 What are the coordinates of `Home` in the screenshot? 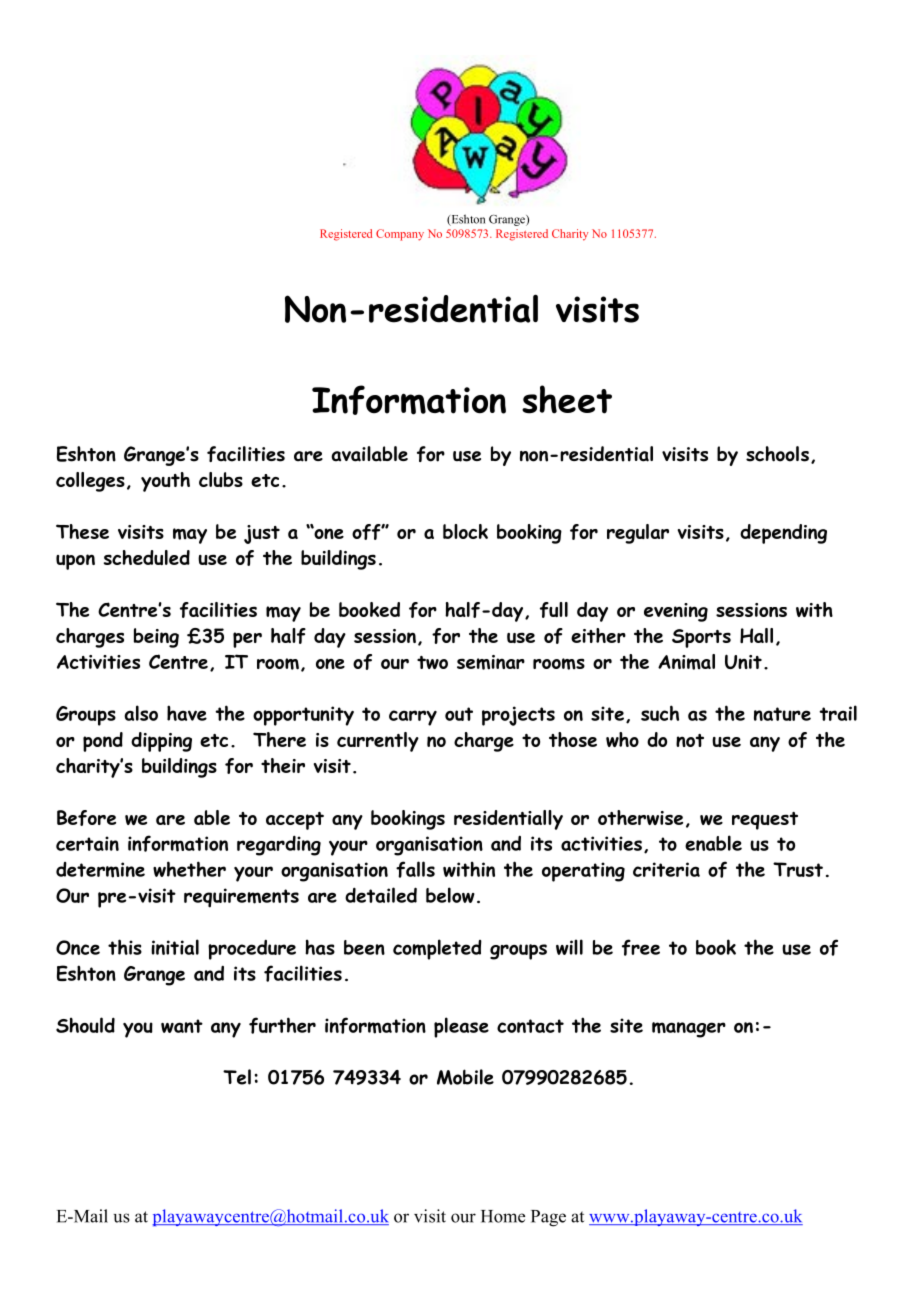 It's located at (503, 1216).
